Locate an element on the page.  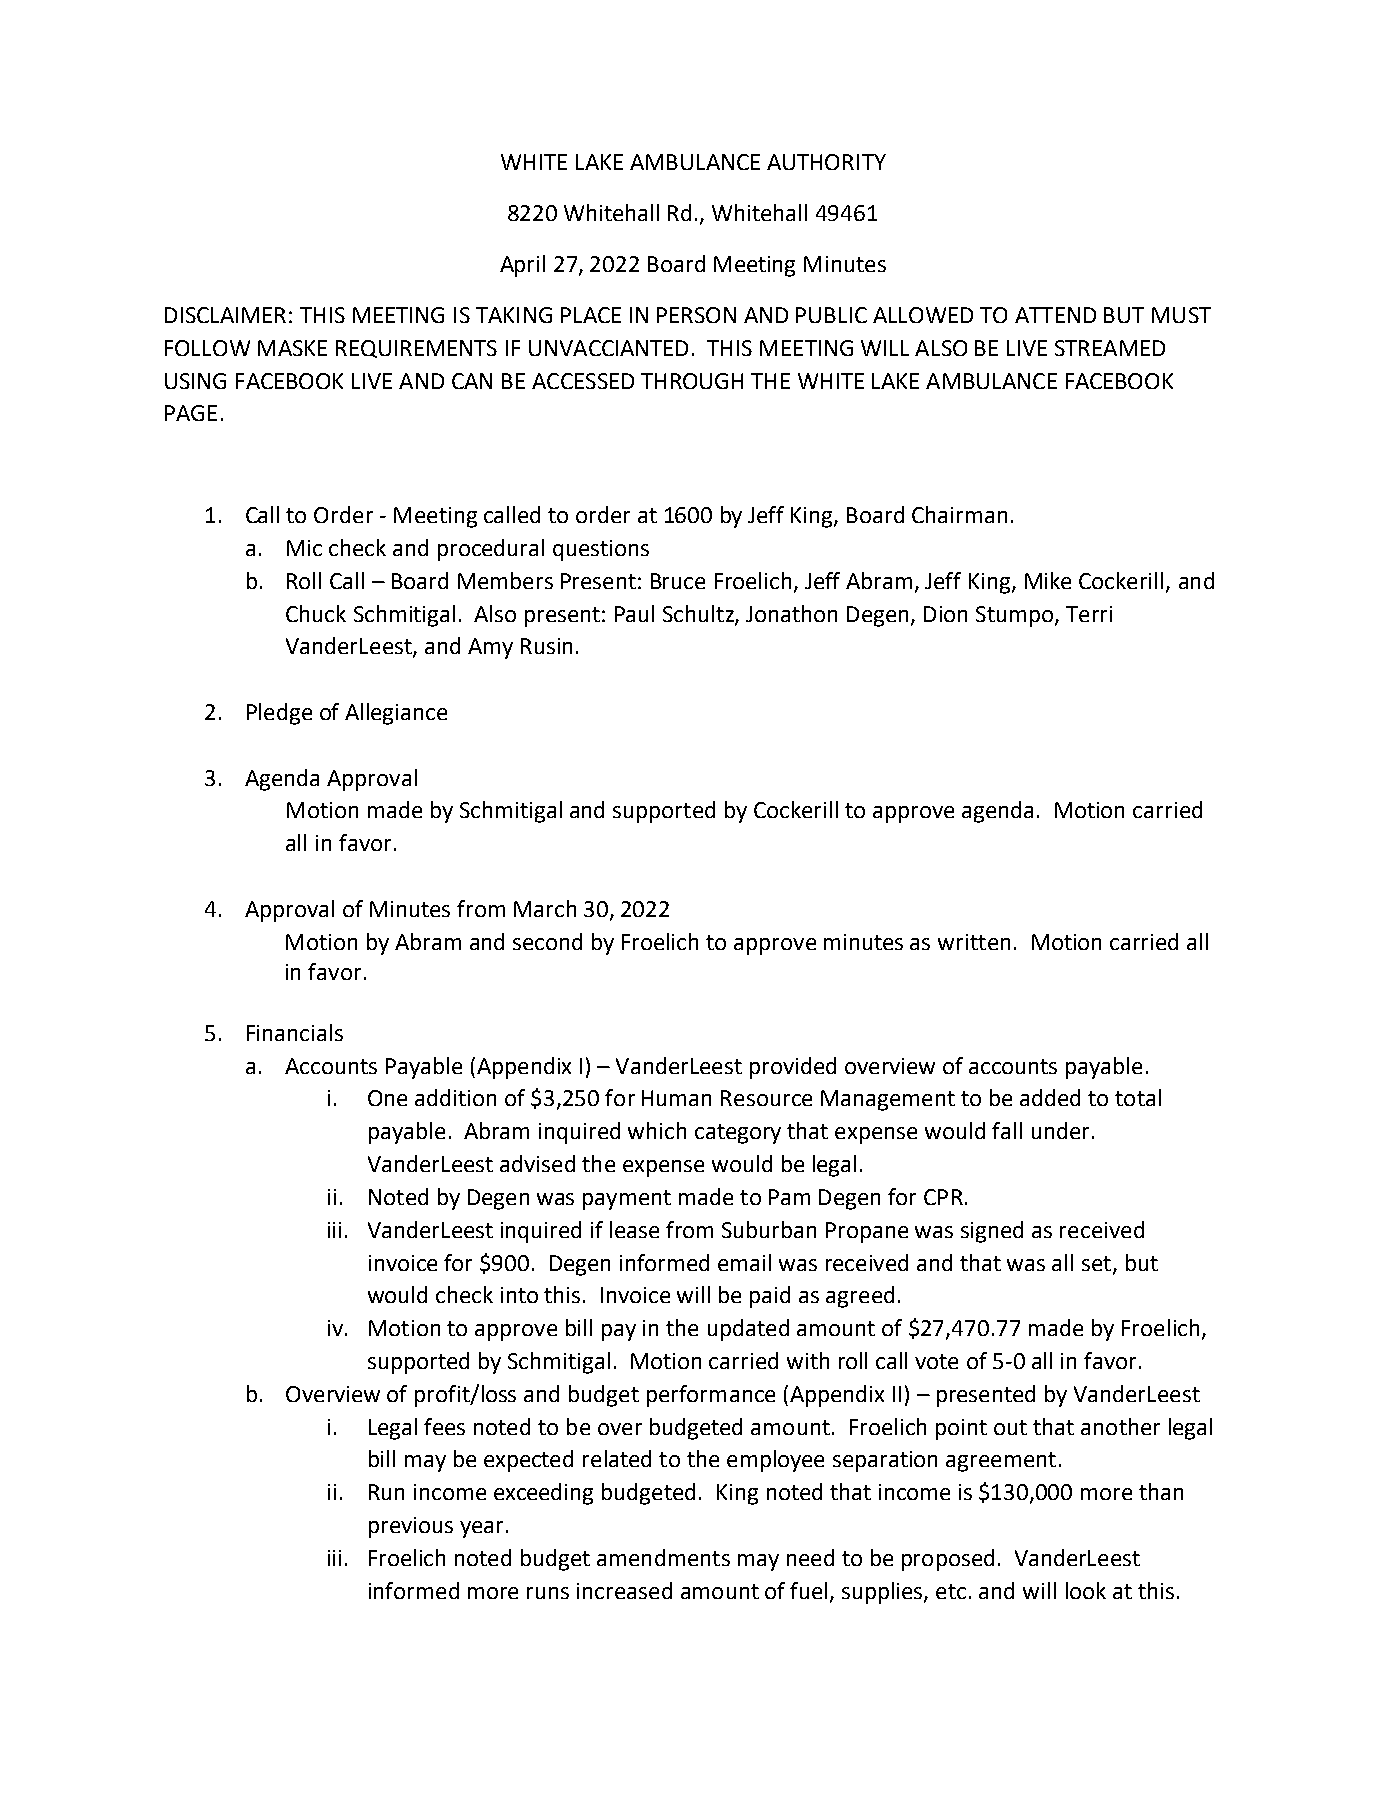
look is located at coordinates (1086, 1590).
